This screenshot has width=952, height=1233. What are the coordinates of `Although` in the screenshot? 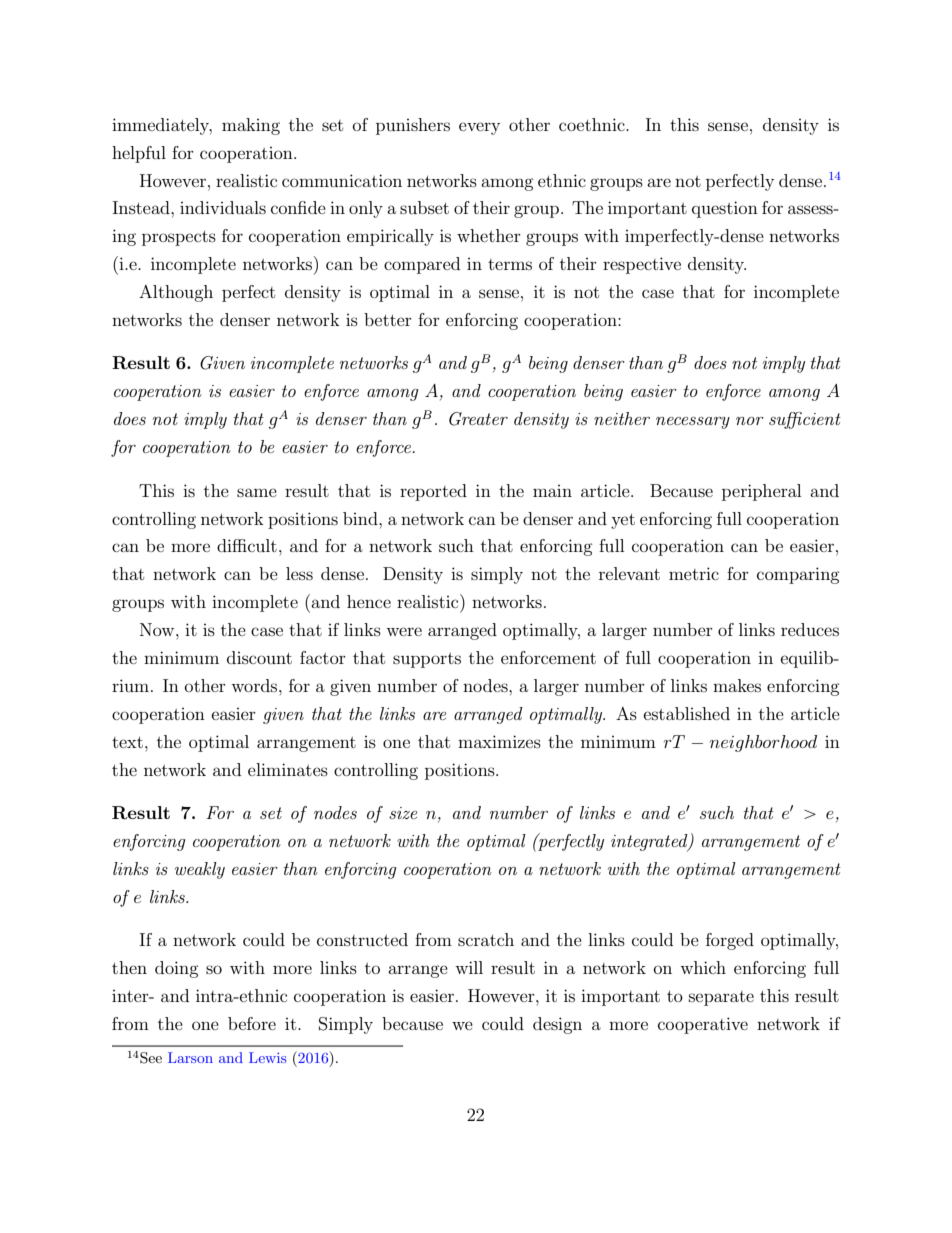 It's located at (176, 293).
